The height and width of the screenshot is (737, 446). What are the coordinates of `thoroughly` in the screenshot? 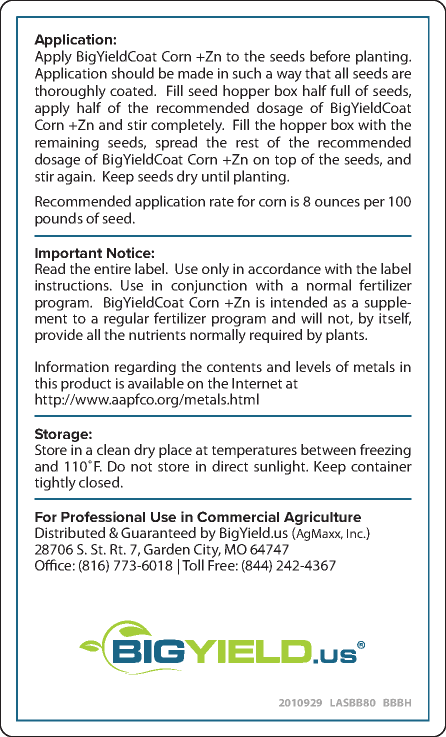 It's located at (70, 92).
